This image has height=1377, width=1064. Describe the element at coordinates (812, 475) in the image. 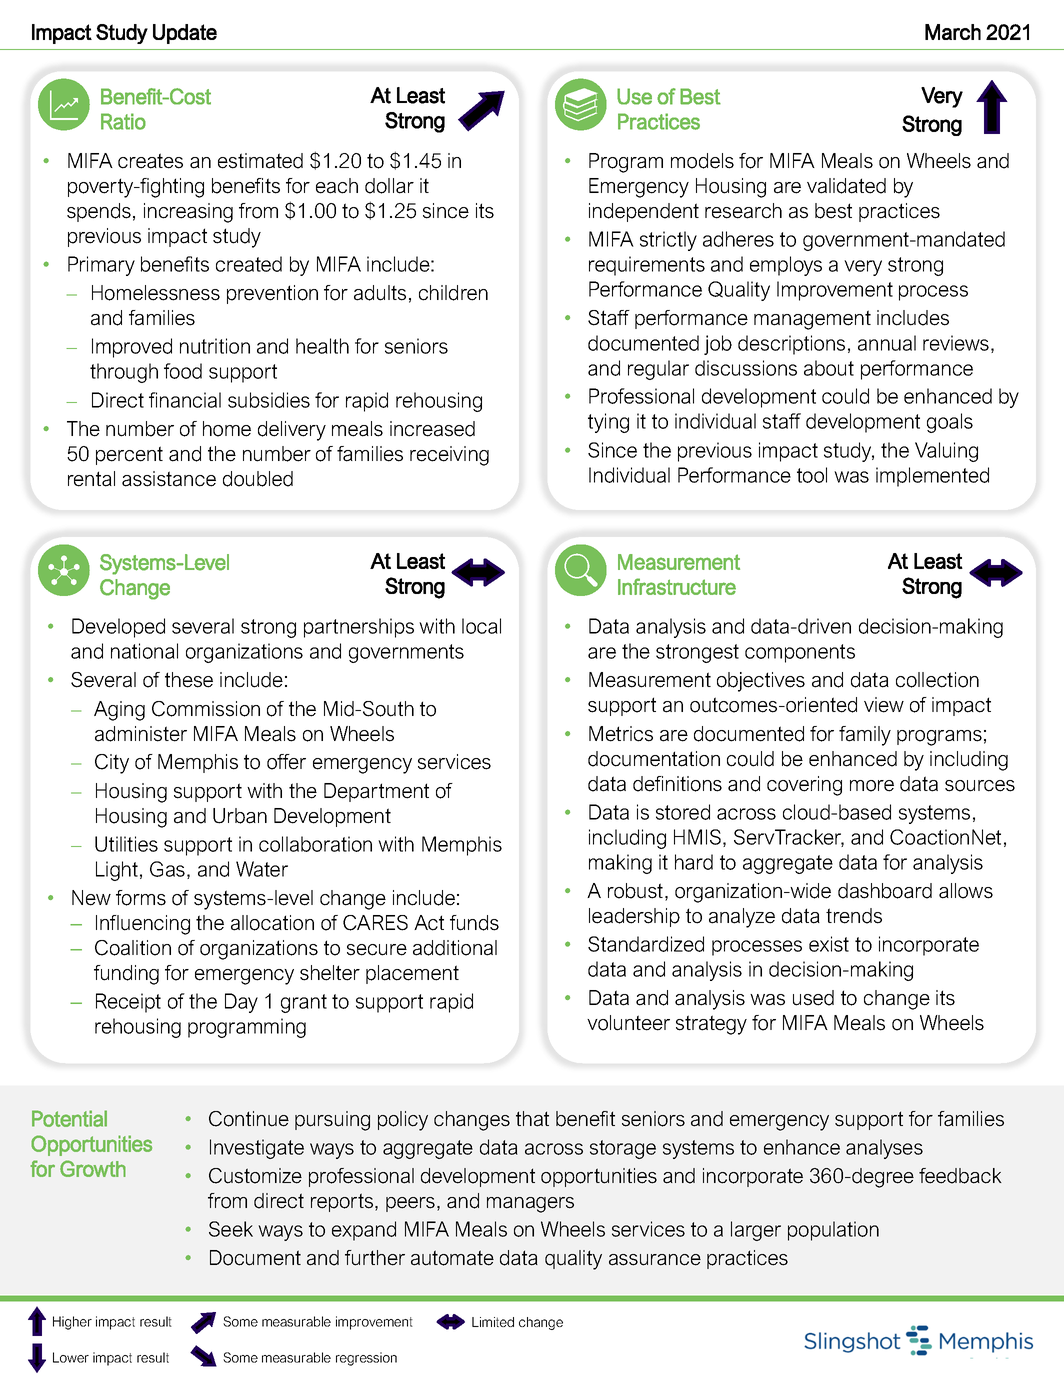

I see `tool` at that location.
